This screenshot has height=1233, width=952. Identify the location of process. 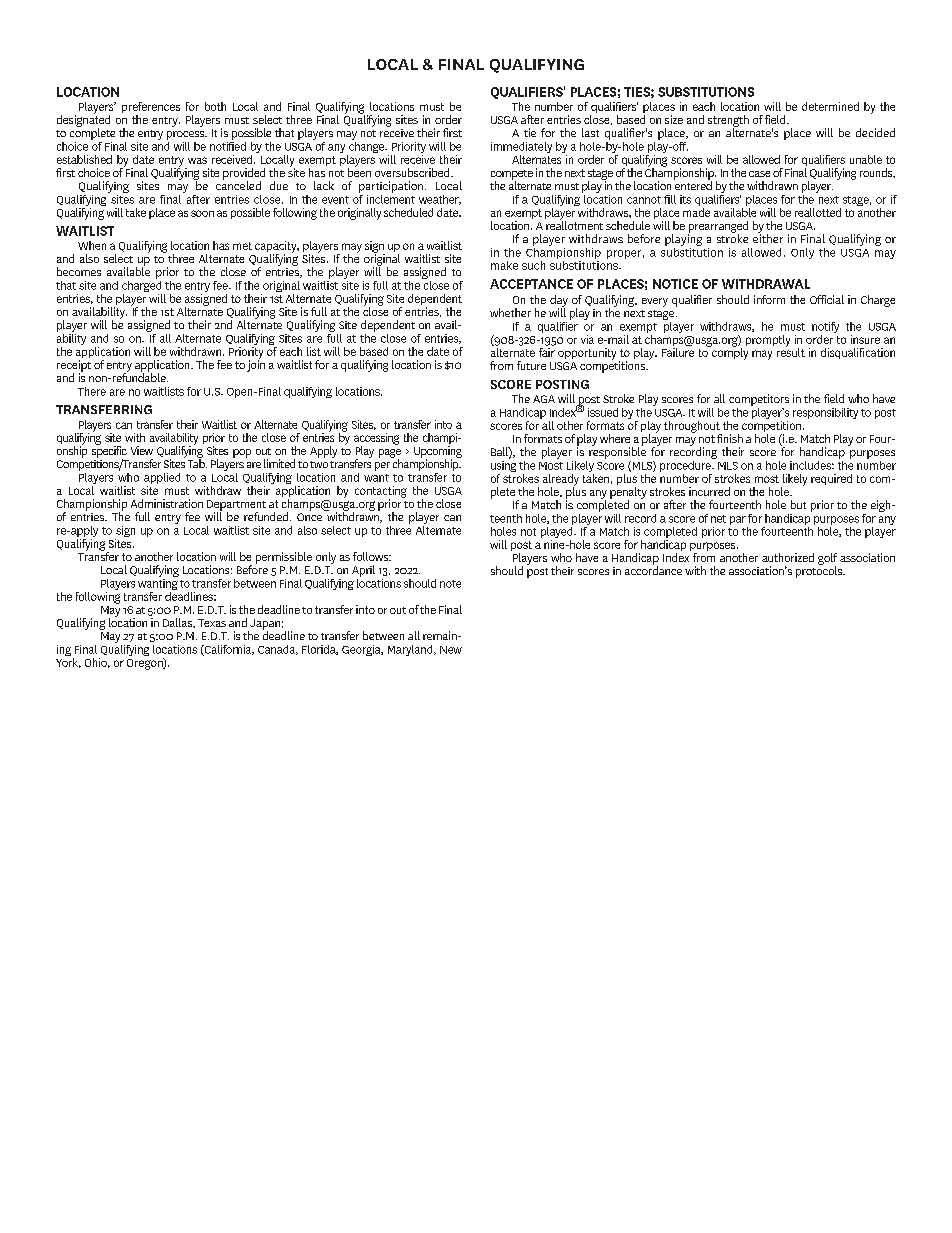
(187, 135).
